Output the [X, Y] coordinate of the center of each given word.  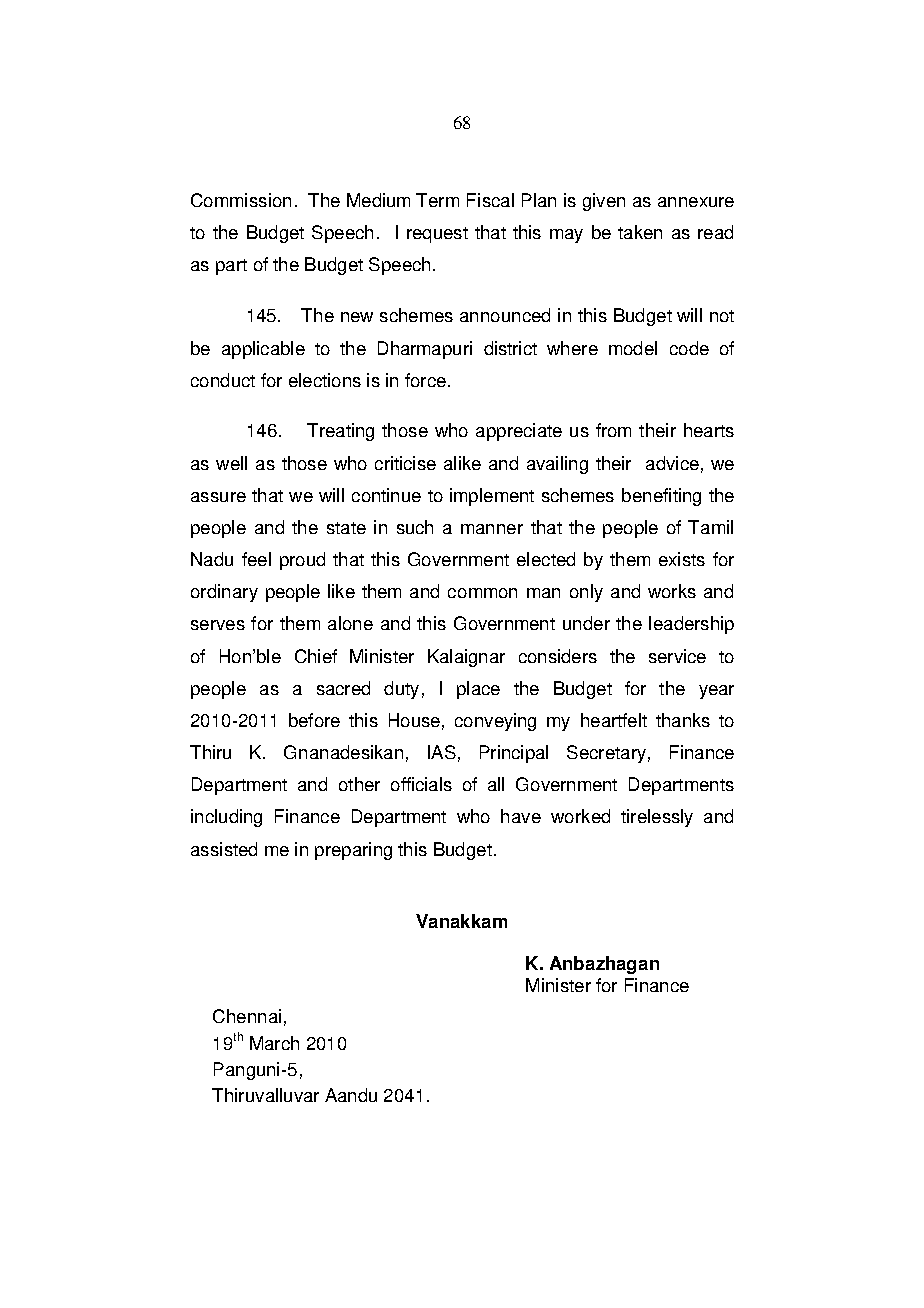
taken [640, 232]
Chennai [247, 1016]
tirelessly [657, 818]
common [482, 593]
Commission [241, 200]
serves [218, 625]
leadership [691, 625]
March [274, 1043]
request [437, 235]
